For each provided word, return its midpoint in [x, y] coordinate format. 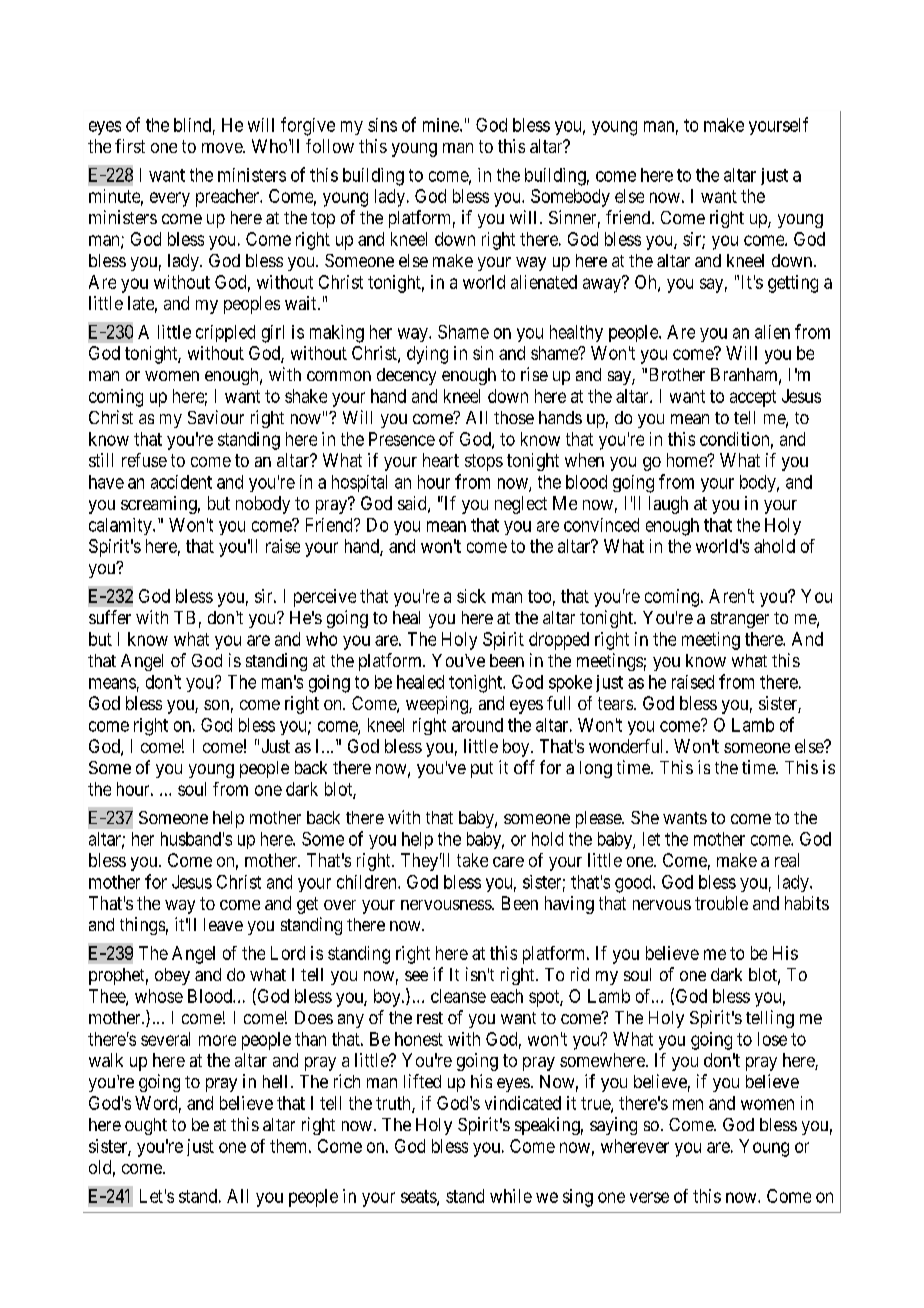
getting [793, 284]
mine [442, 125]
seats [419, 1197]
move [223, 148]
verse [649, 1197]
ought [146, 1126]
